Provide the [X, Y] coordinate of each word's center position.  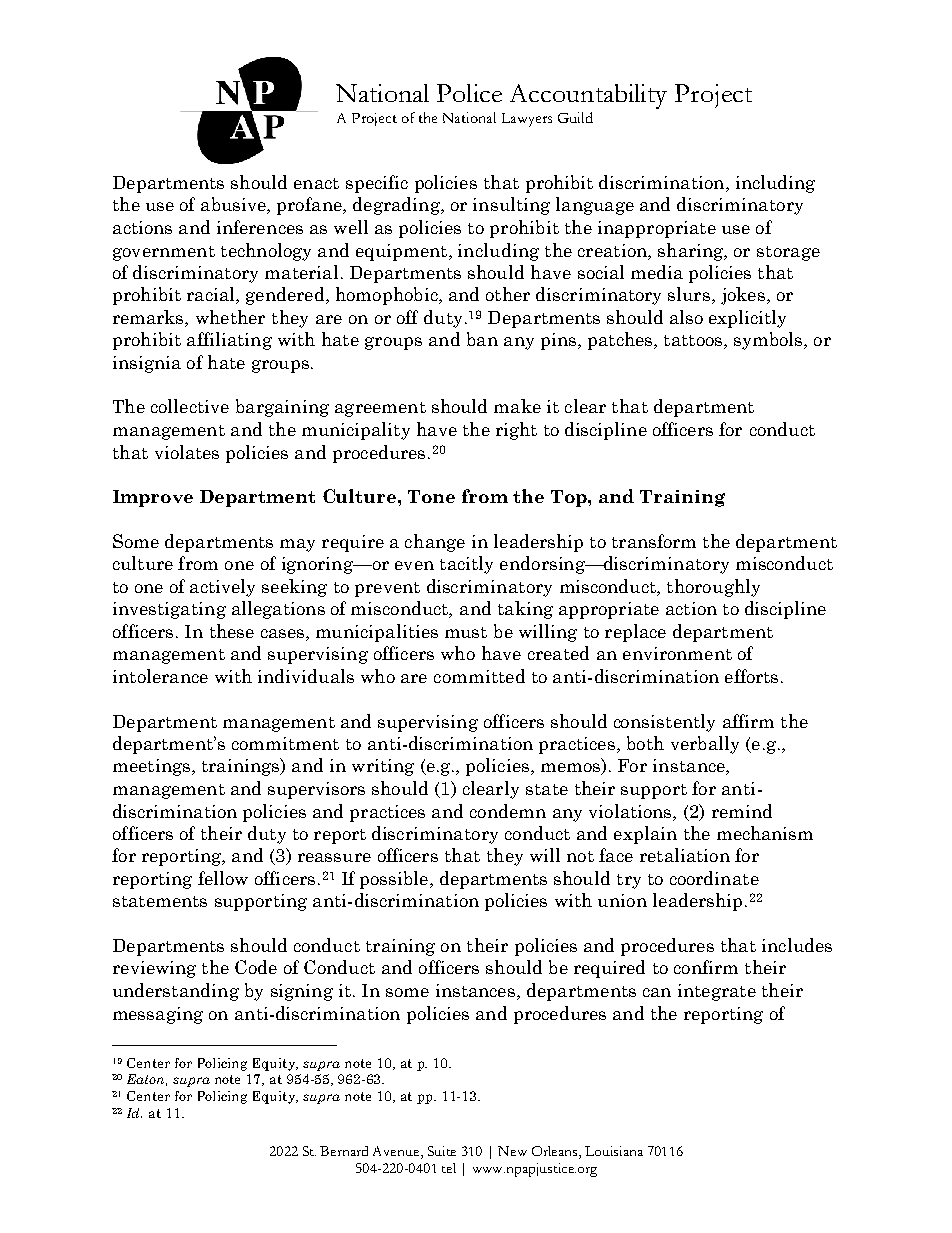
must [466, 632]
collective [190, 406]
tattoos [694, 342]
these [232, 631]
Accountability [588, 96]
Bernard [344, 1151]
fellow [223, 878]
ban [482, 339]
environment [677, 653]
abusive [234, 205]
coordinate [714, 878]
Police [469, 93]
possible [395, 880]
